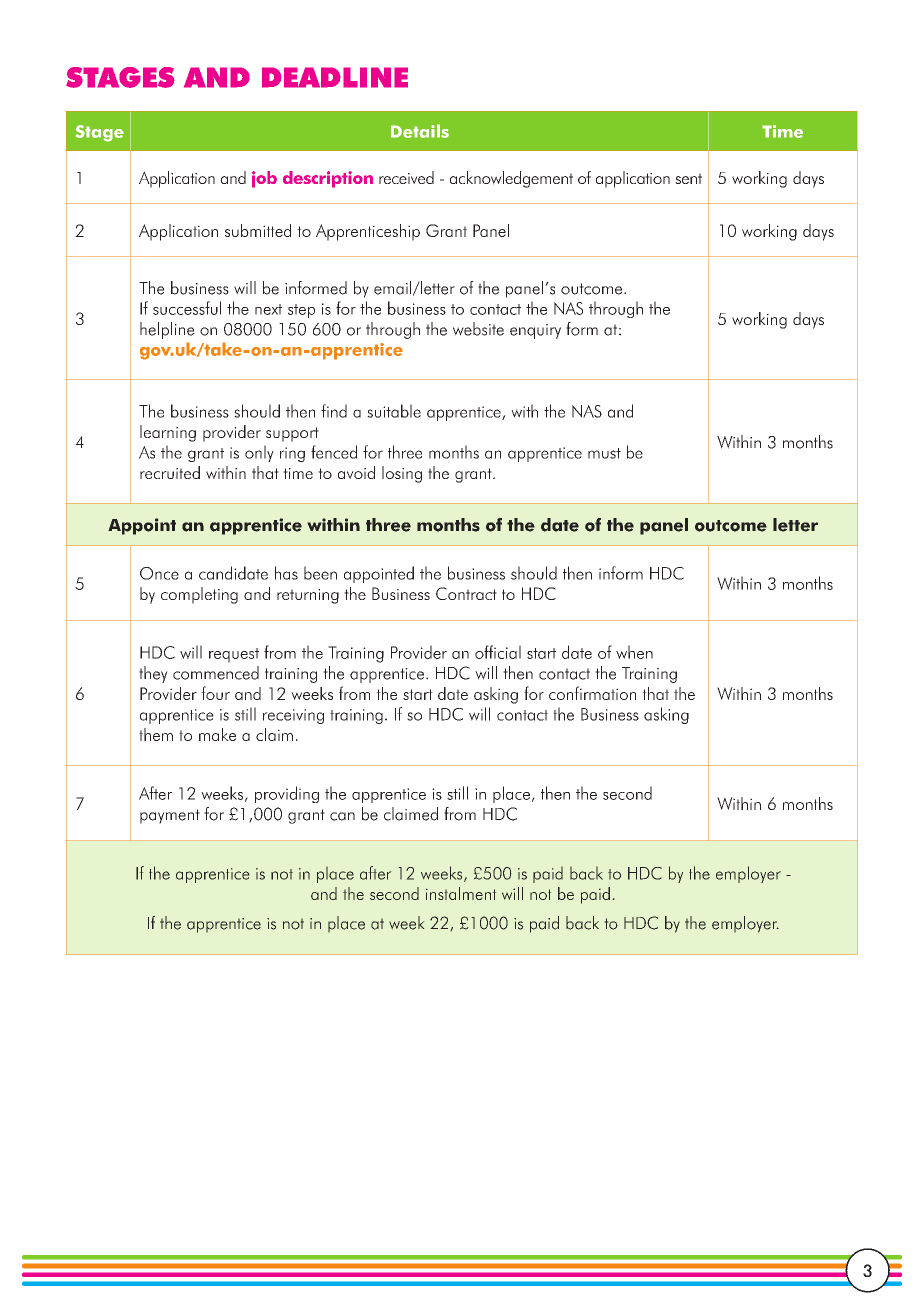 The height and width of the screenshot is (1308, 924). I want to click on job, so click(264, 179).
